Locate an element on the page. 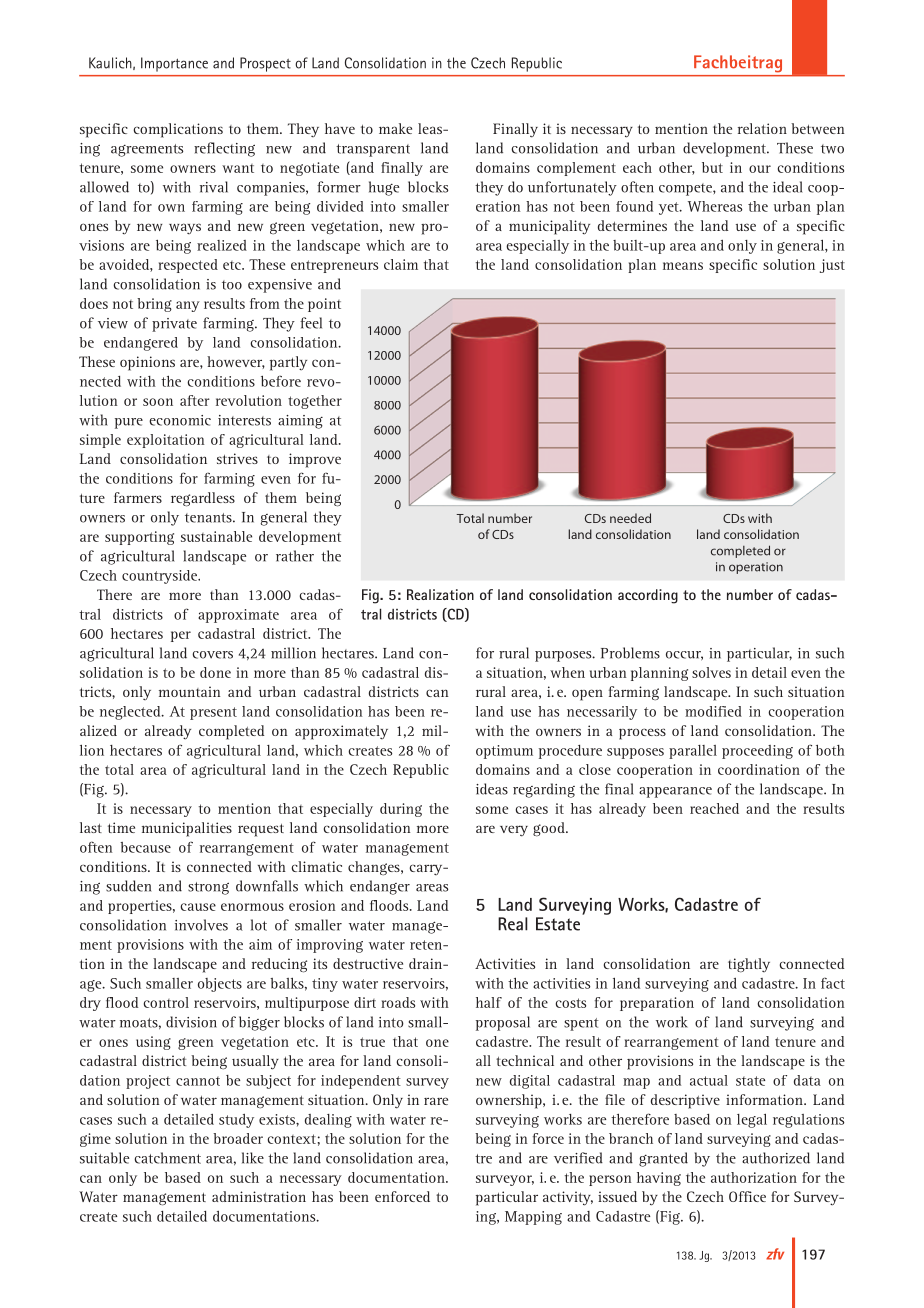 The height and width of the image is (1308, 924). economic is located at coordinates (180, 420).
